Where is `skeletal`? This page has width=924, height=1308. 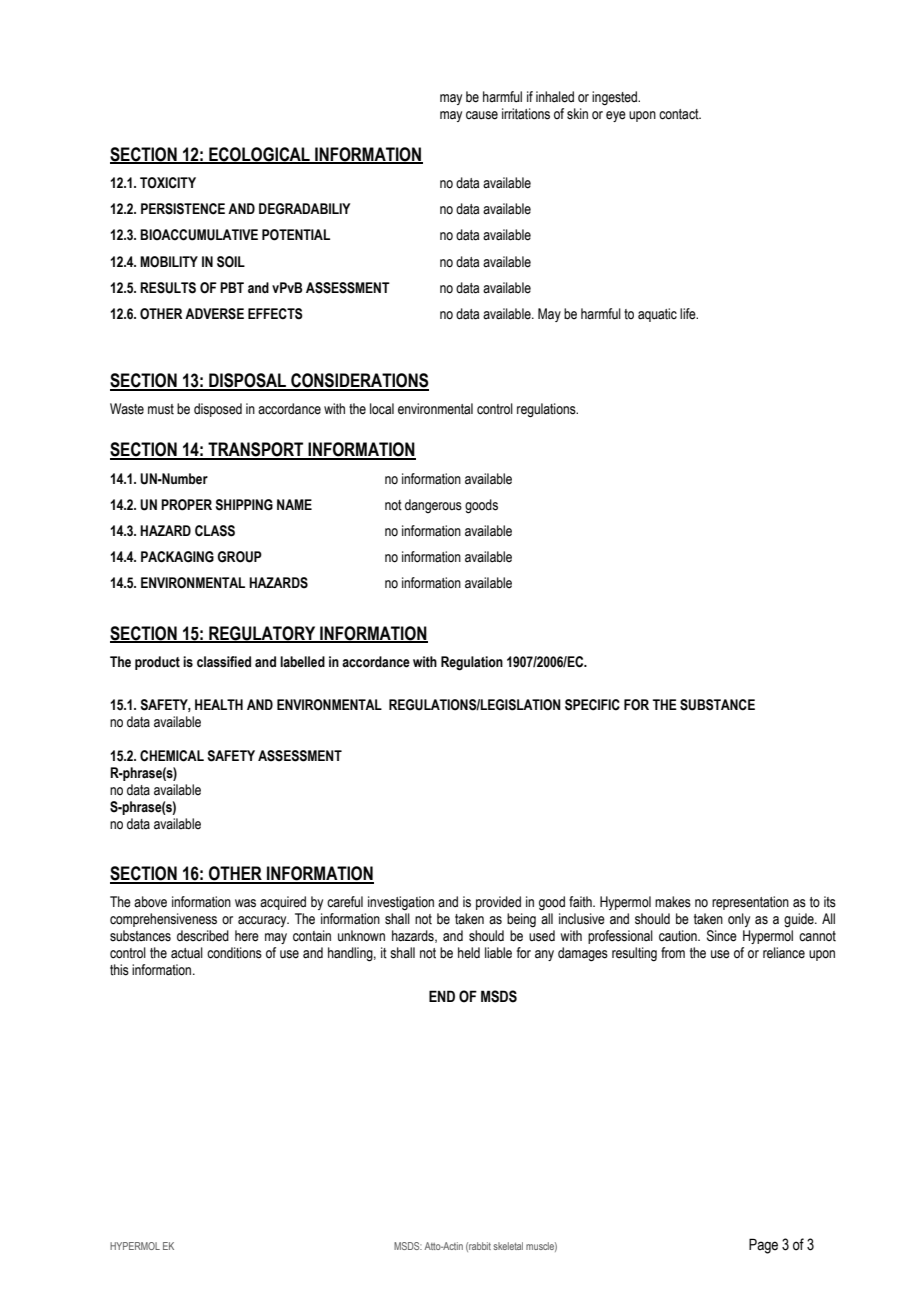
skeletal is located at coordinates (508, 1246).
